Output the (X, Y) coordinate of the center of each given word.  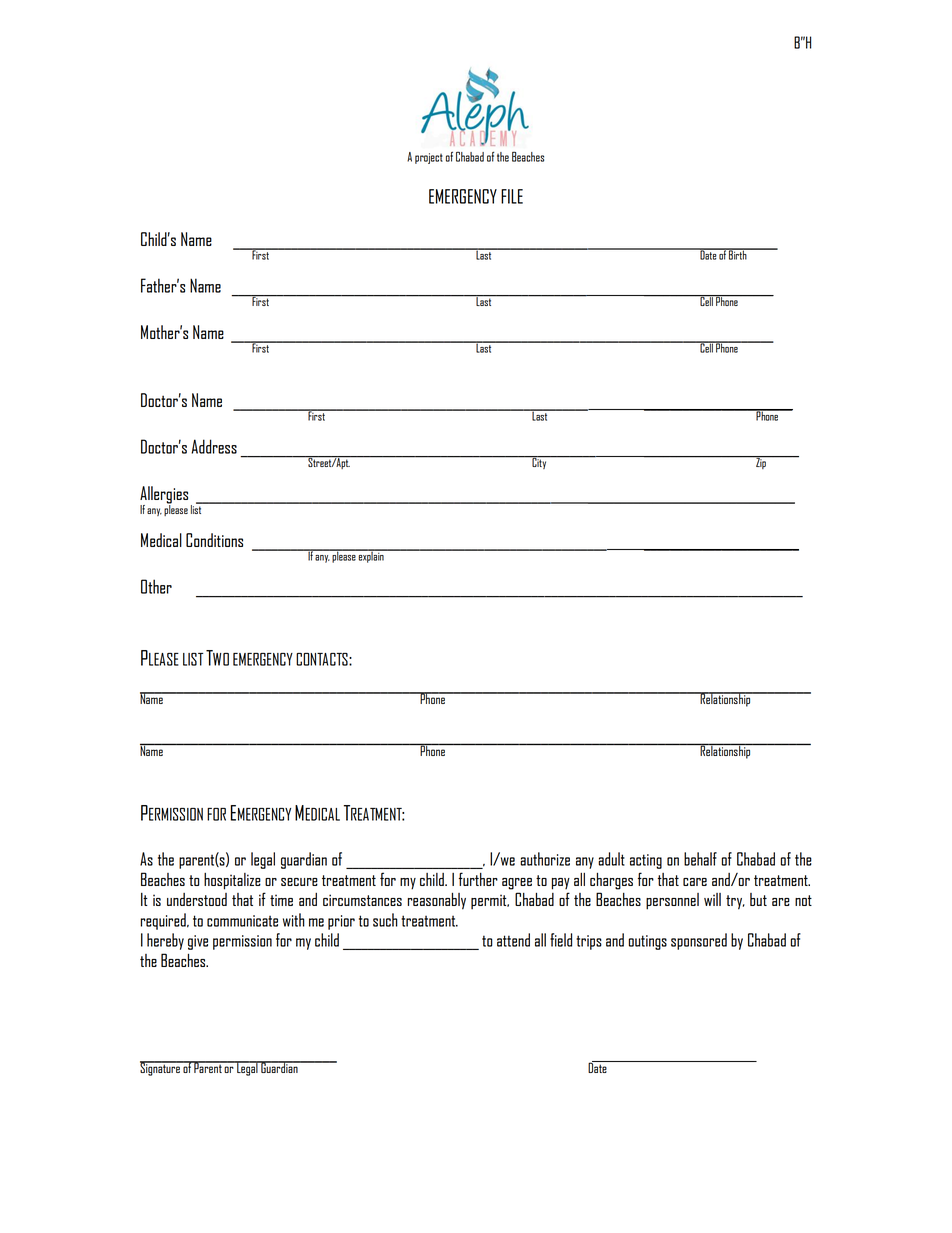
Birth (738, 254)
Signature (161, 1068)
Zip (761, 462)
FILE (512, 196)
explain (371, 556)
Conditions (214, 540)
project (429, 158)
